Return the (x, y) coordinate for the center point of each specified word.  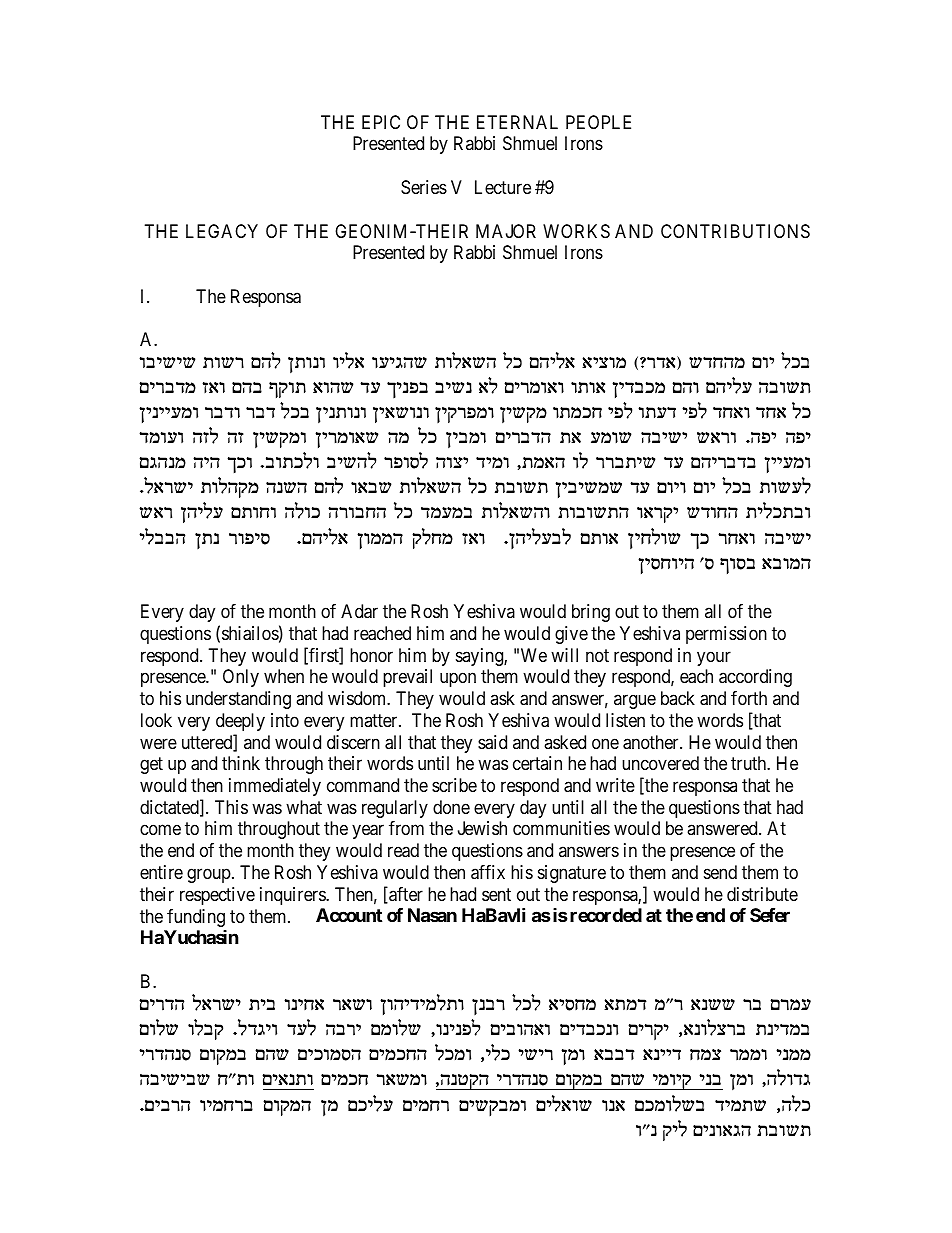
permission (726, 635)
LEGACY (222, 231)
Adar (359, 611)
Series (424, 187)
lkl (526, 1002)
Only (241, 678)
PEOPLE (598, 122)
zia (262, 1004)
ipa (710, 1079)
